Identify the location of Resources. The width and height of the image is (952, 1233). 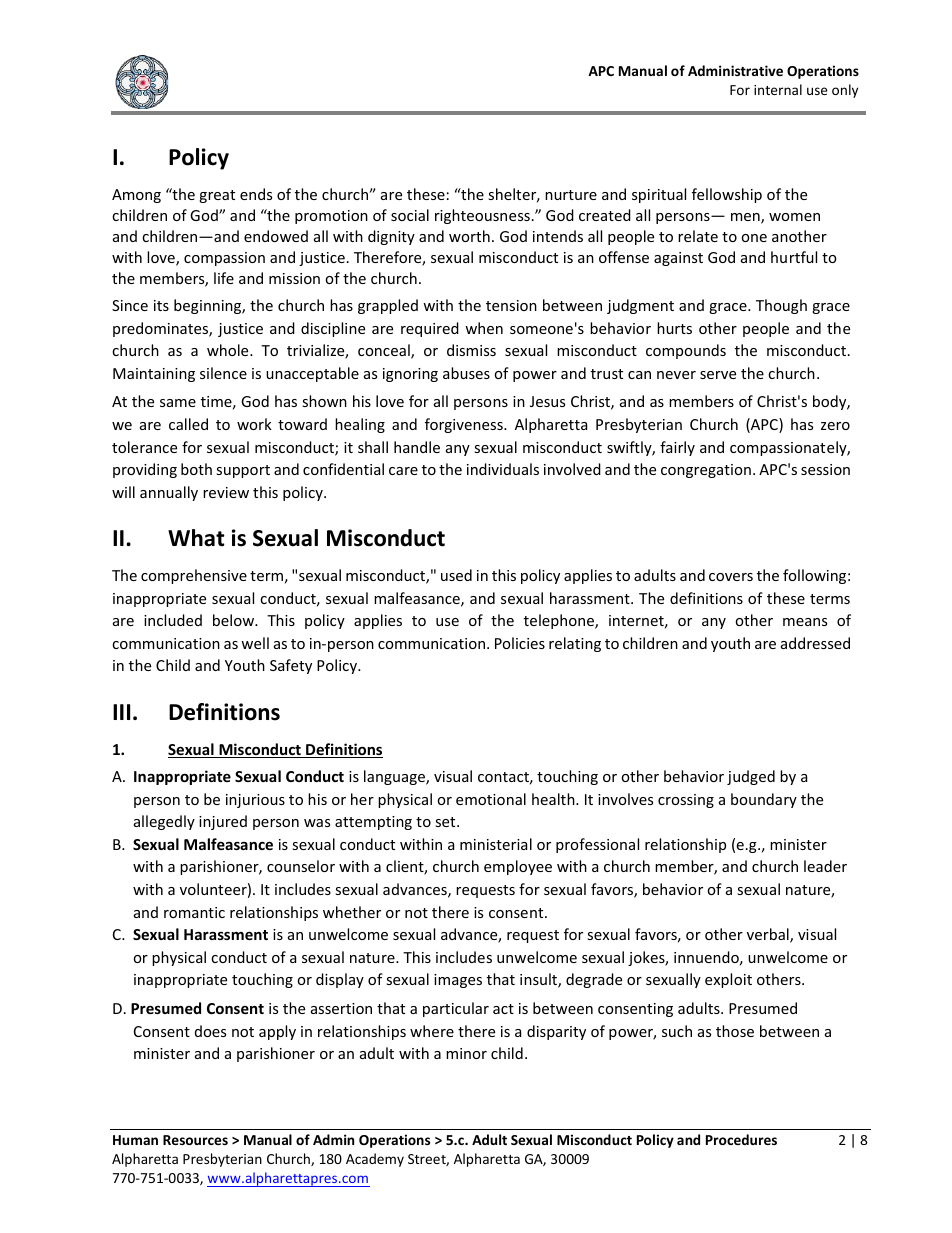
(195, 1140).
